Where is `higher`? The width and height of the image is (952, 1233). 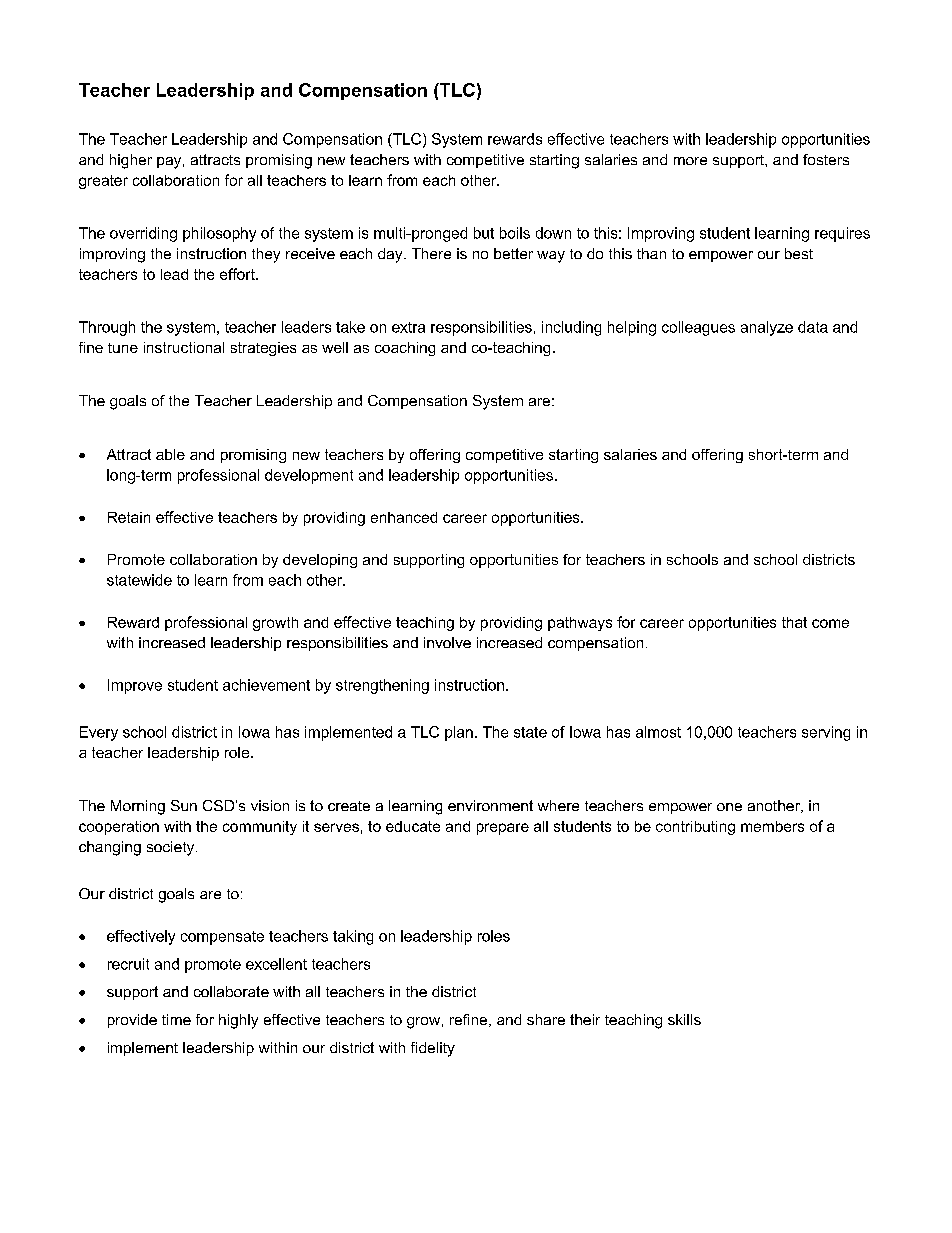
higher is located at coordinates (131, 161).
